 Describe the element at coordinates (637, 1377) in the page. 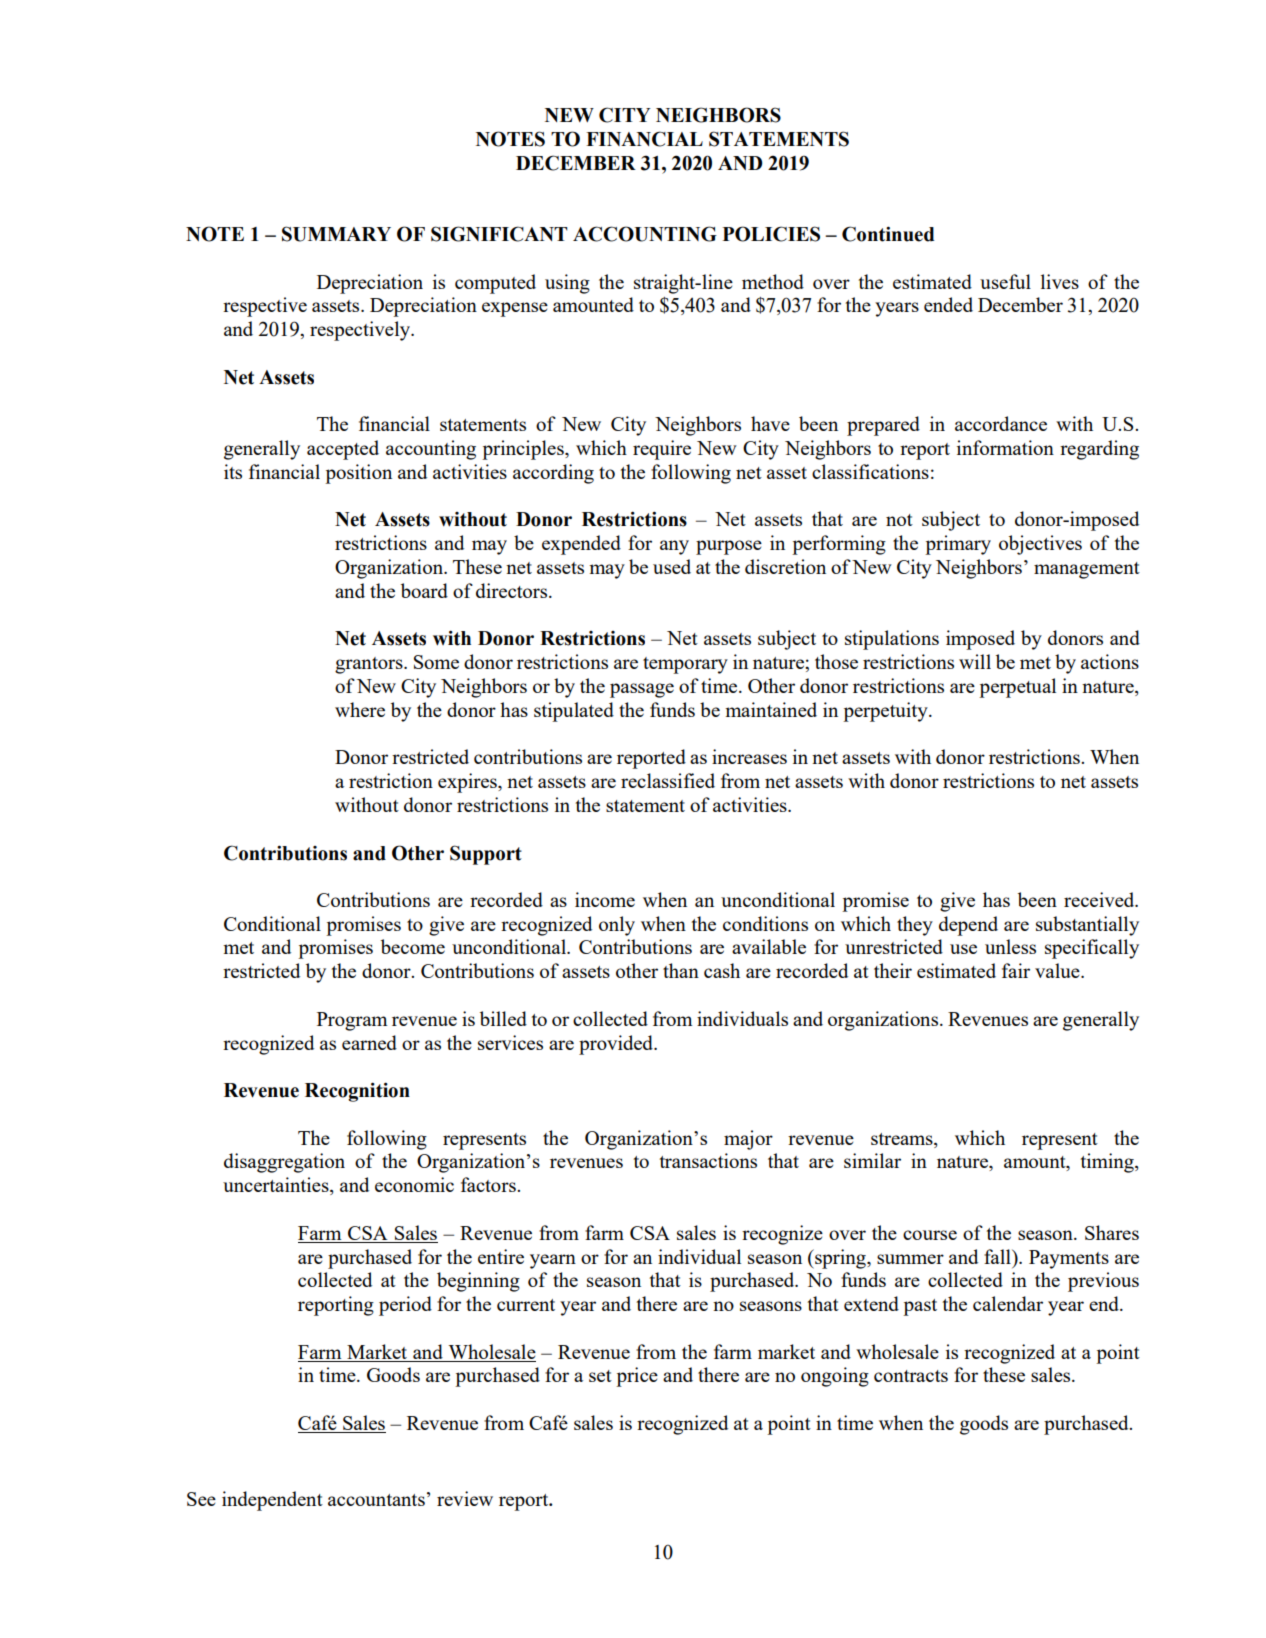

I see `price` at that location.
